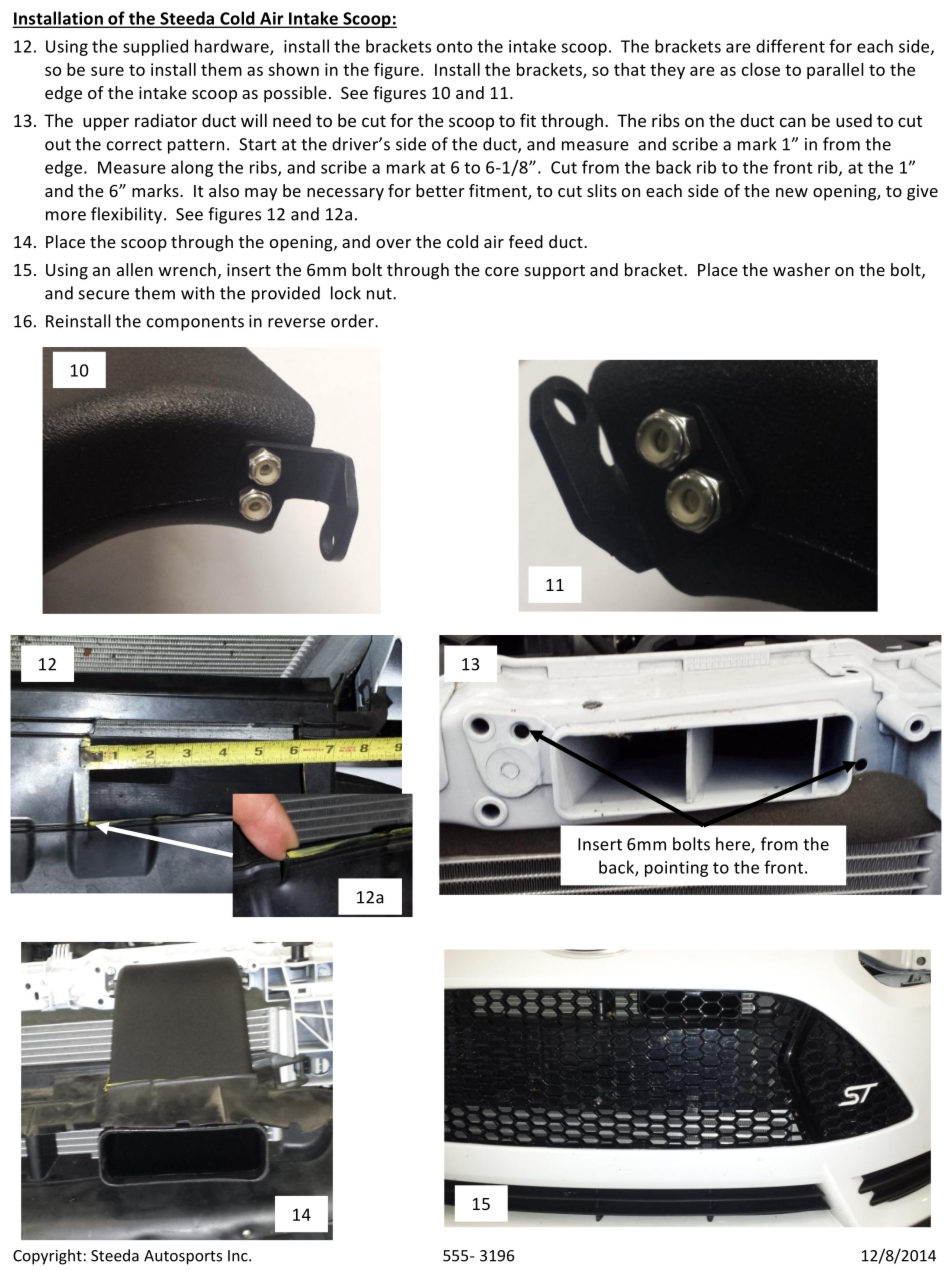 The width and height of the image is (952, 1270). What do you see at coordinates (296, 323) in the image?
I see `reverse` at bounding box center [296, 323].
